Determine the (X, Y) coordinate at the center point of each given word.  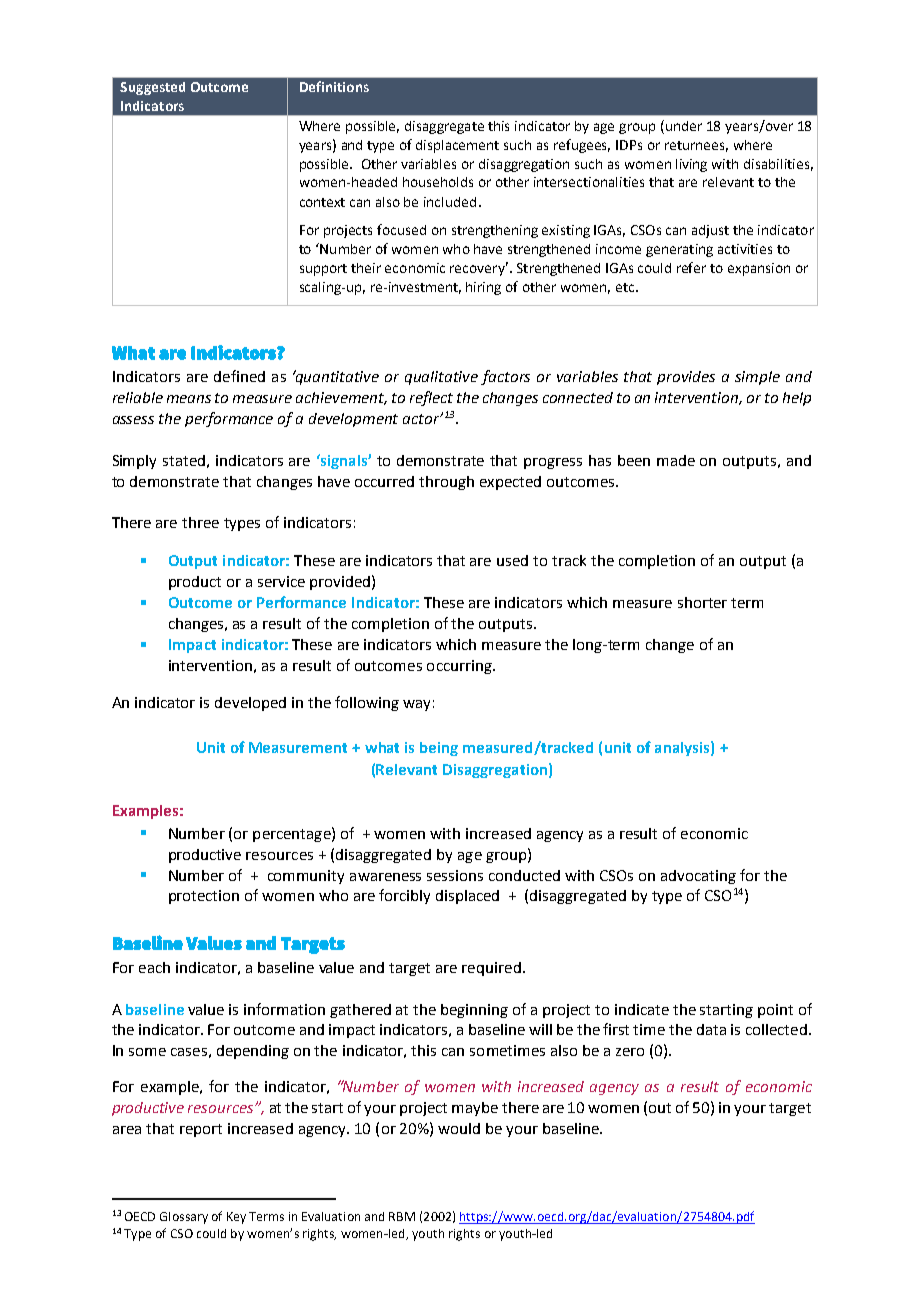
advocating (698, 877)
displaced (467, 897)
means (189, 399)
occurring (460, 667)
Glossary (184, 1218)
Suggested (152, 88)
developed (250, 704)
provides (686, 378)
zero (630, 1052)
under (682, 125)
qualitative (441, 378)
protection (204, 897)
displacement (457, 146)
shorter (702, 602)
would (459, 1128)
